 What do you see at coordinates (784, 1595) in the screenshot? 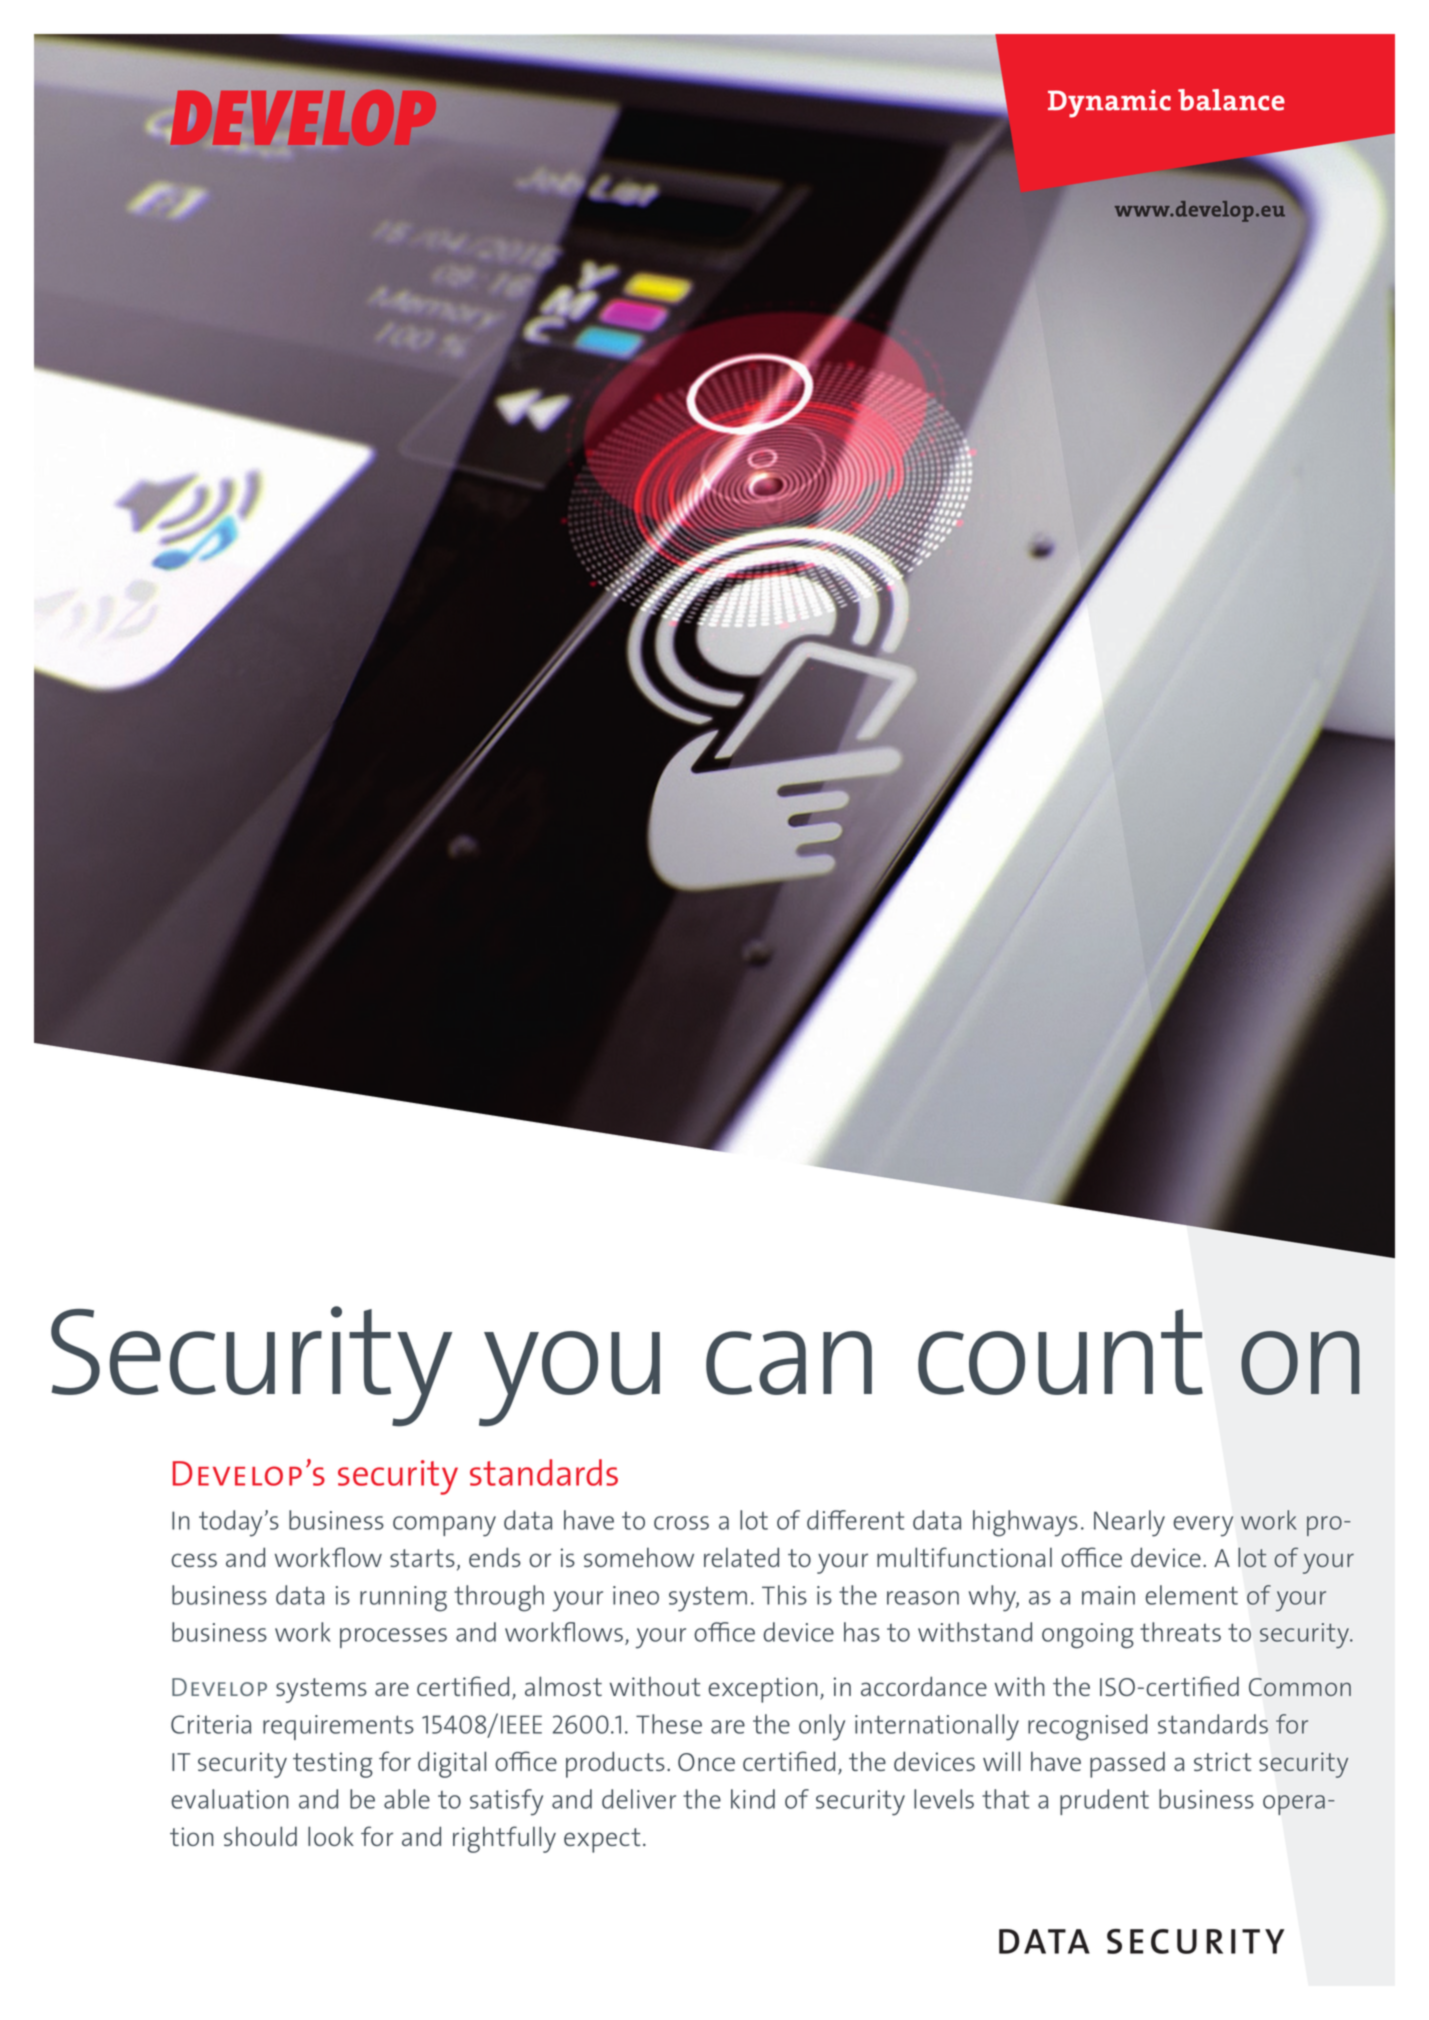
I see `This` at bounding box center [784, 1595].
